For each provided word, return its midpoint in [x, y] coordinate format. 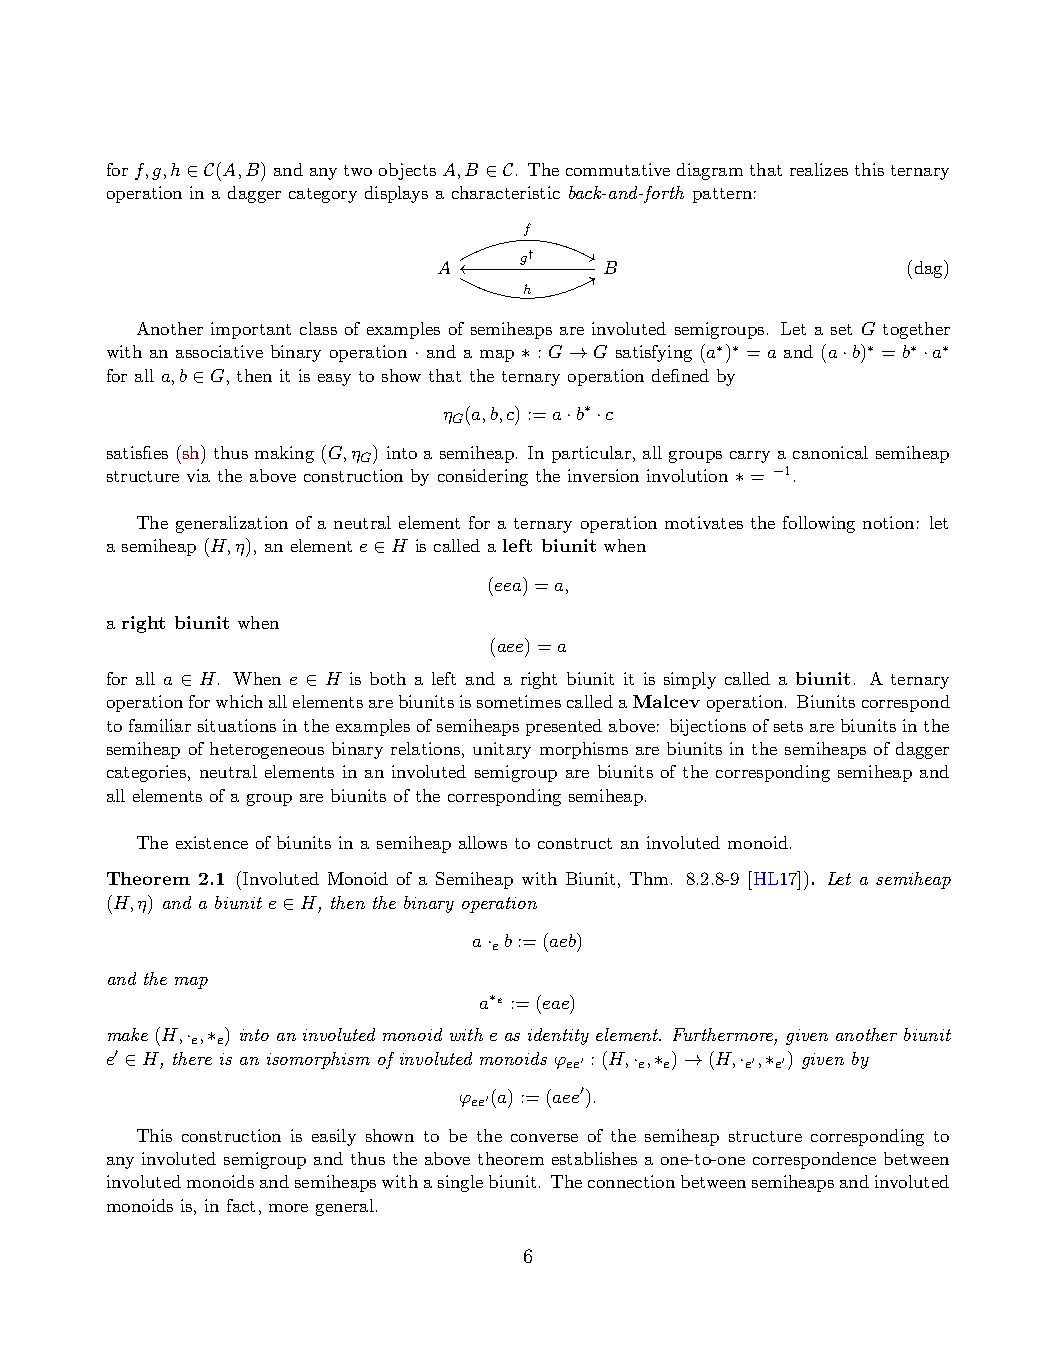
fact [241, 1205]
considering [483, 477]
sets [788, 726]
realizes [819, 169]
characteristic [506, 192]
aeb [564, 940]
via [198, 475]
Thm [649, 878]
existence [212, 842]
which [239, 701]
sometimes [519, 701]
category [323, 195]
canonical [830, 452]
